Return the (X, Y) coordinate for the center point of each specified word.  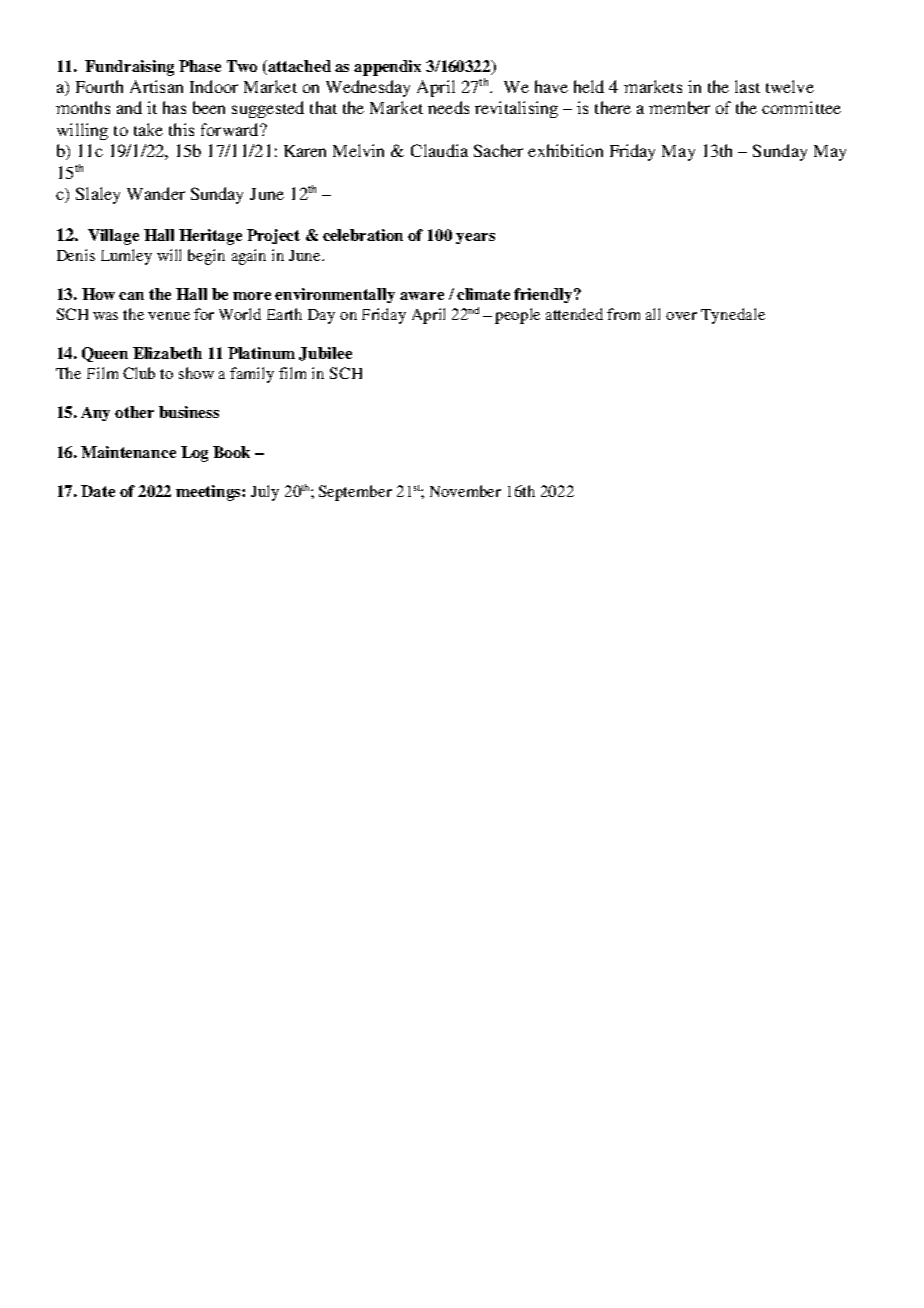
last (747, 86)
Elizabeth (167, 353)
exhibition (565, 150)
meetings (209, 493)
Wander (156, 193)
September (355, 493)
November (465, 491)
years (475, 238)
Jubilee (325, 354)
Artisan (156, 86)
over (681, 316)
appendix (387, 68)
